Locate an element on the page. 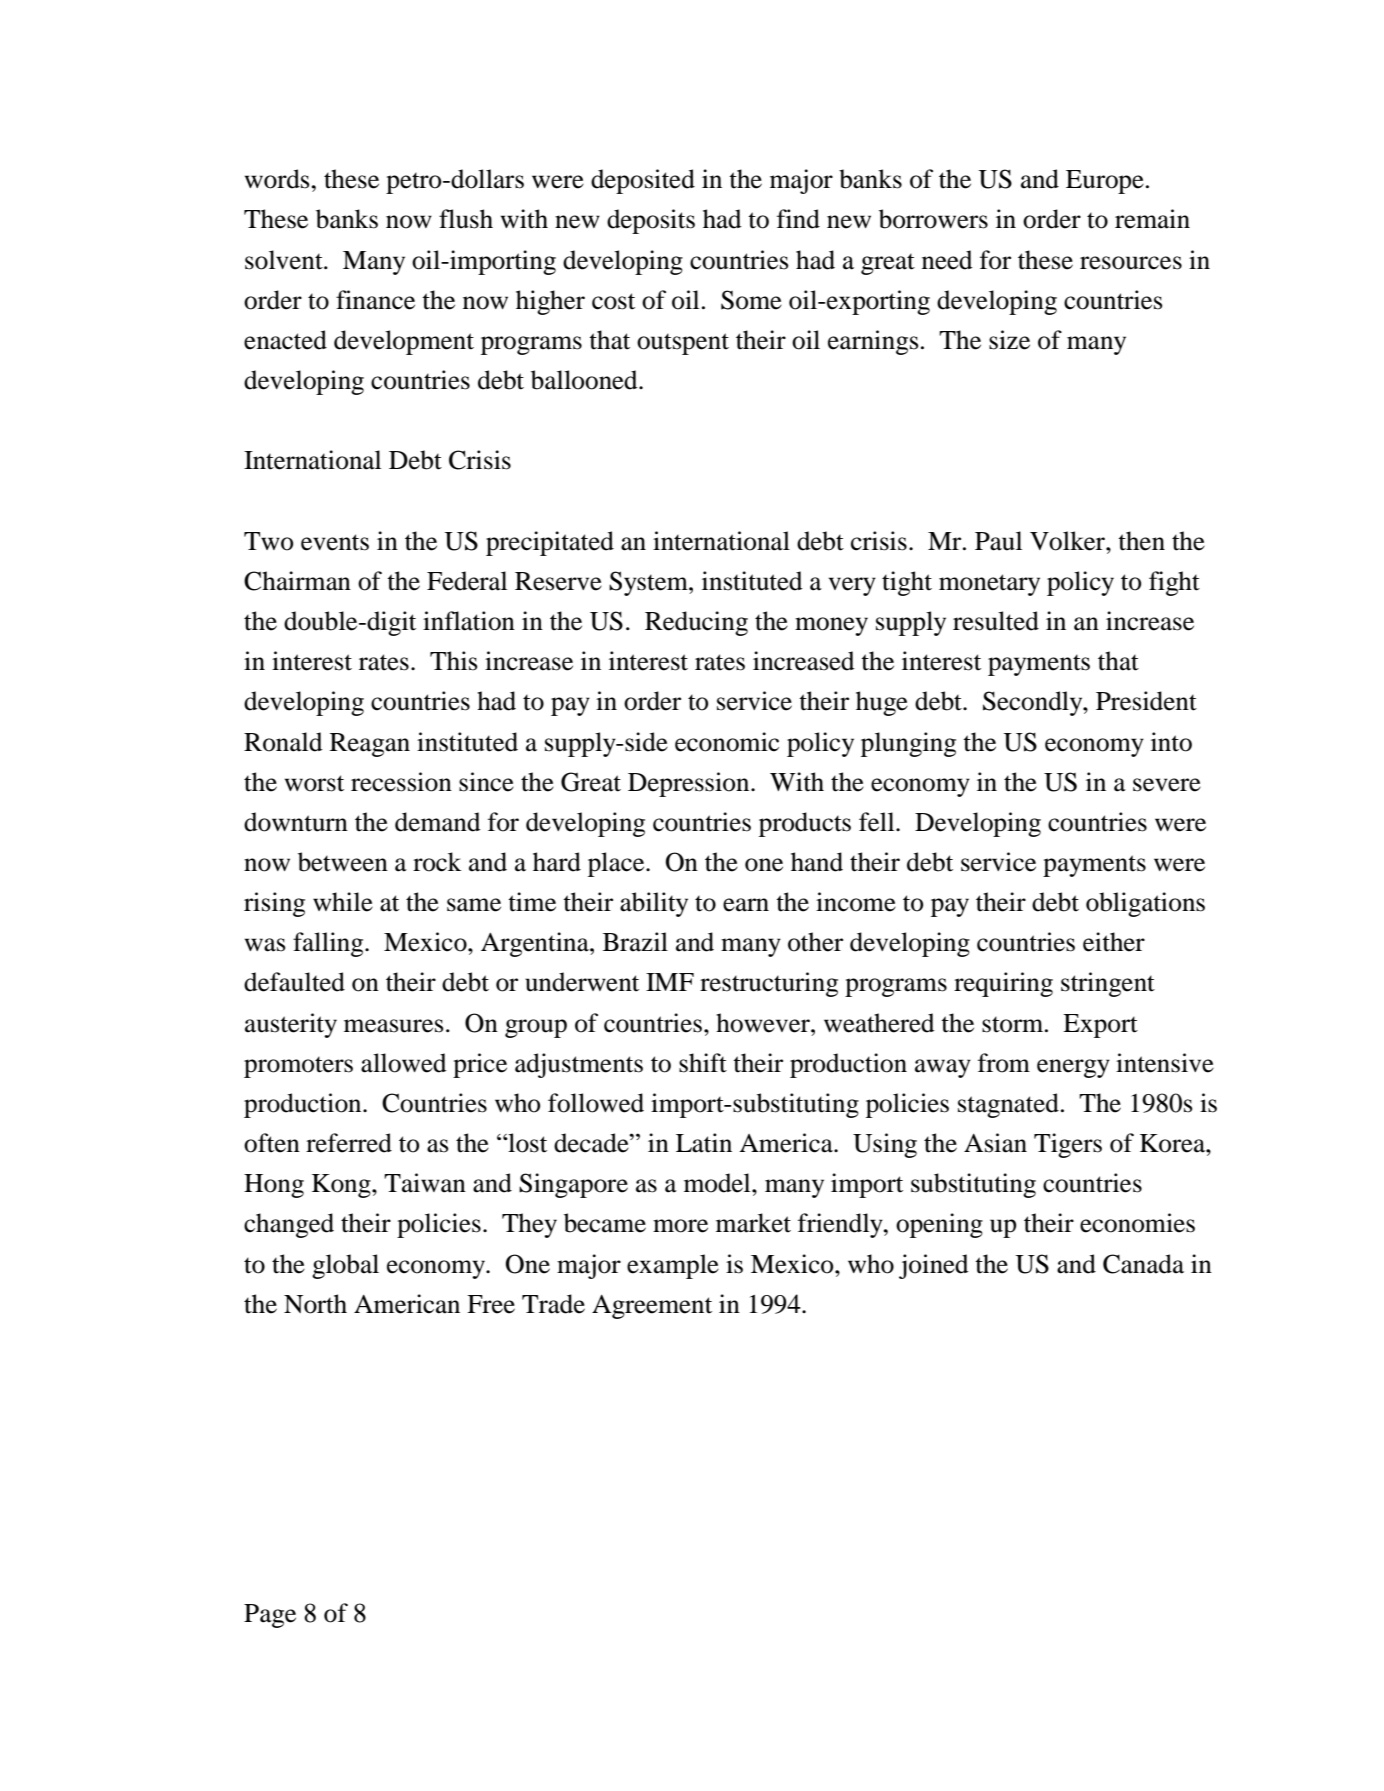 The height and width of the page is (1791, 1384). deposits is located at coordinates (651, 221).
